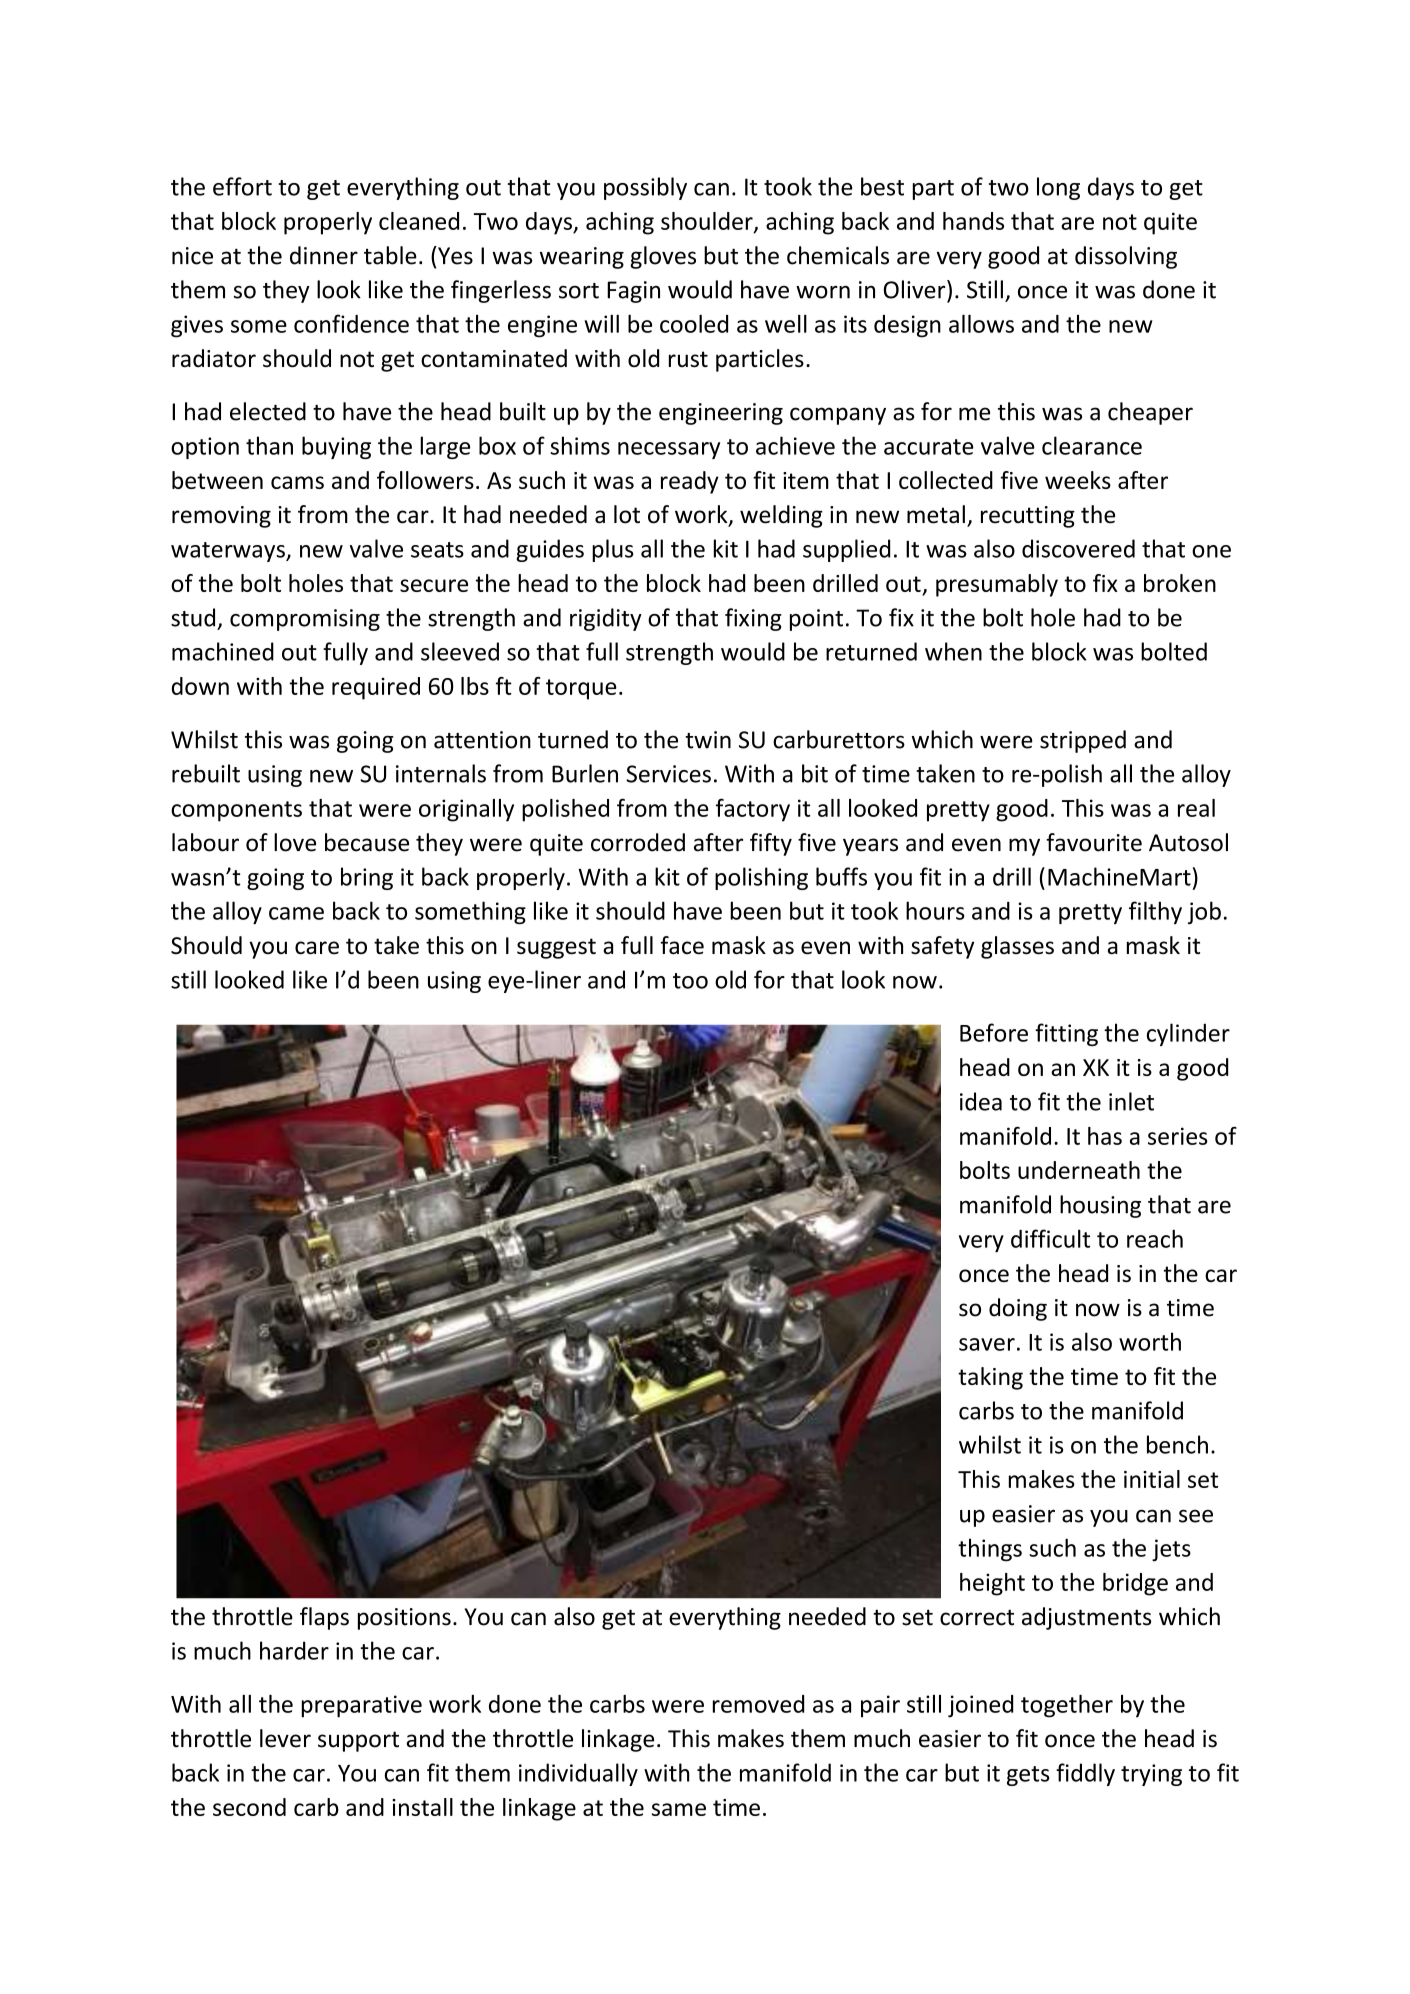 The width and height of the document is (1410, 1994). What do you see at coordinates (1085, 1774) in the document?
I see `fiddly` at bounding box center [1085, 1774].
